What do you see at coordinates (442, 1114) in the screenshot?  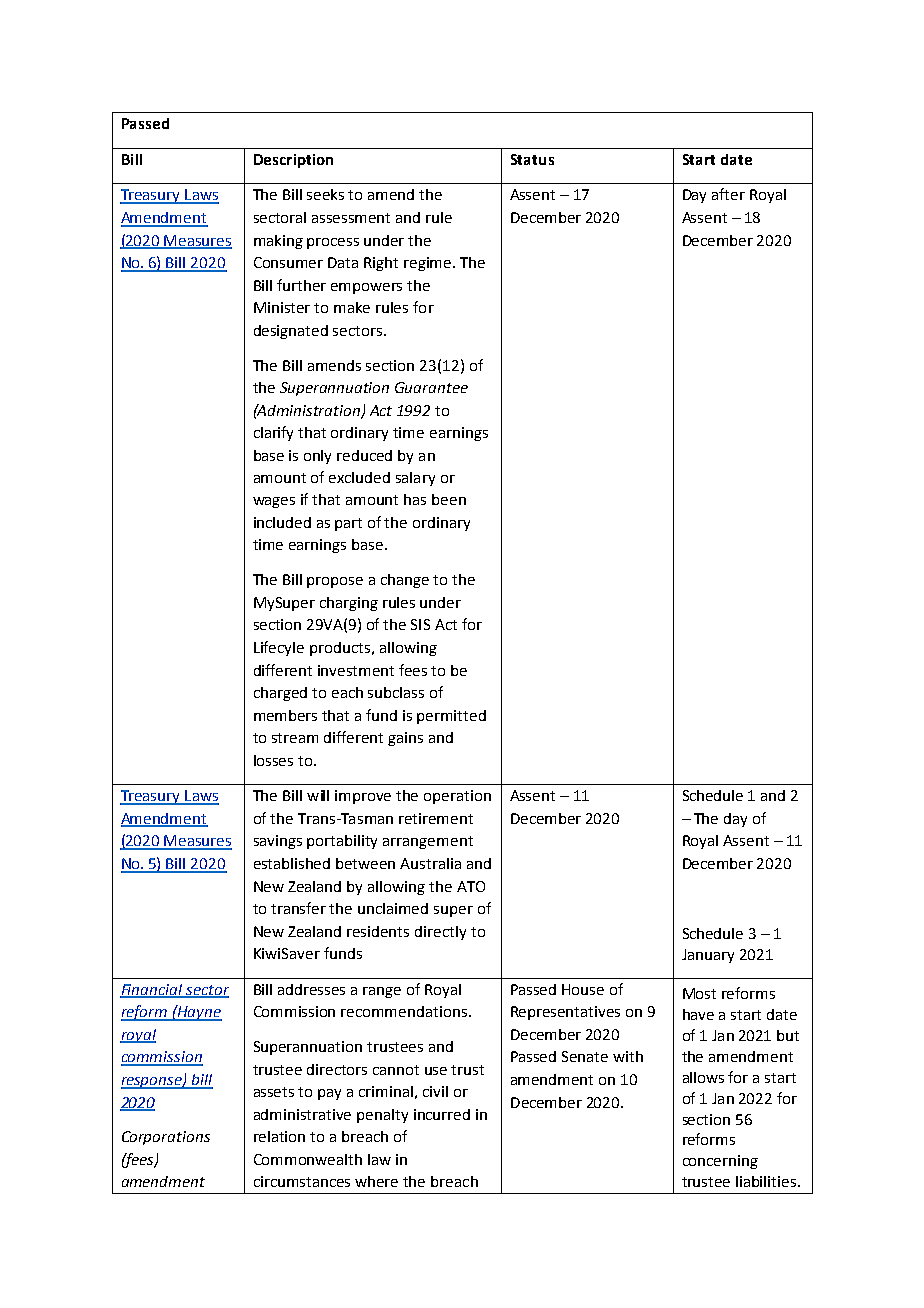 I see `incurred` at bounding box center [442, 1114].
